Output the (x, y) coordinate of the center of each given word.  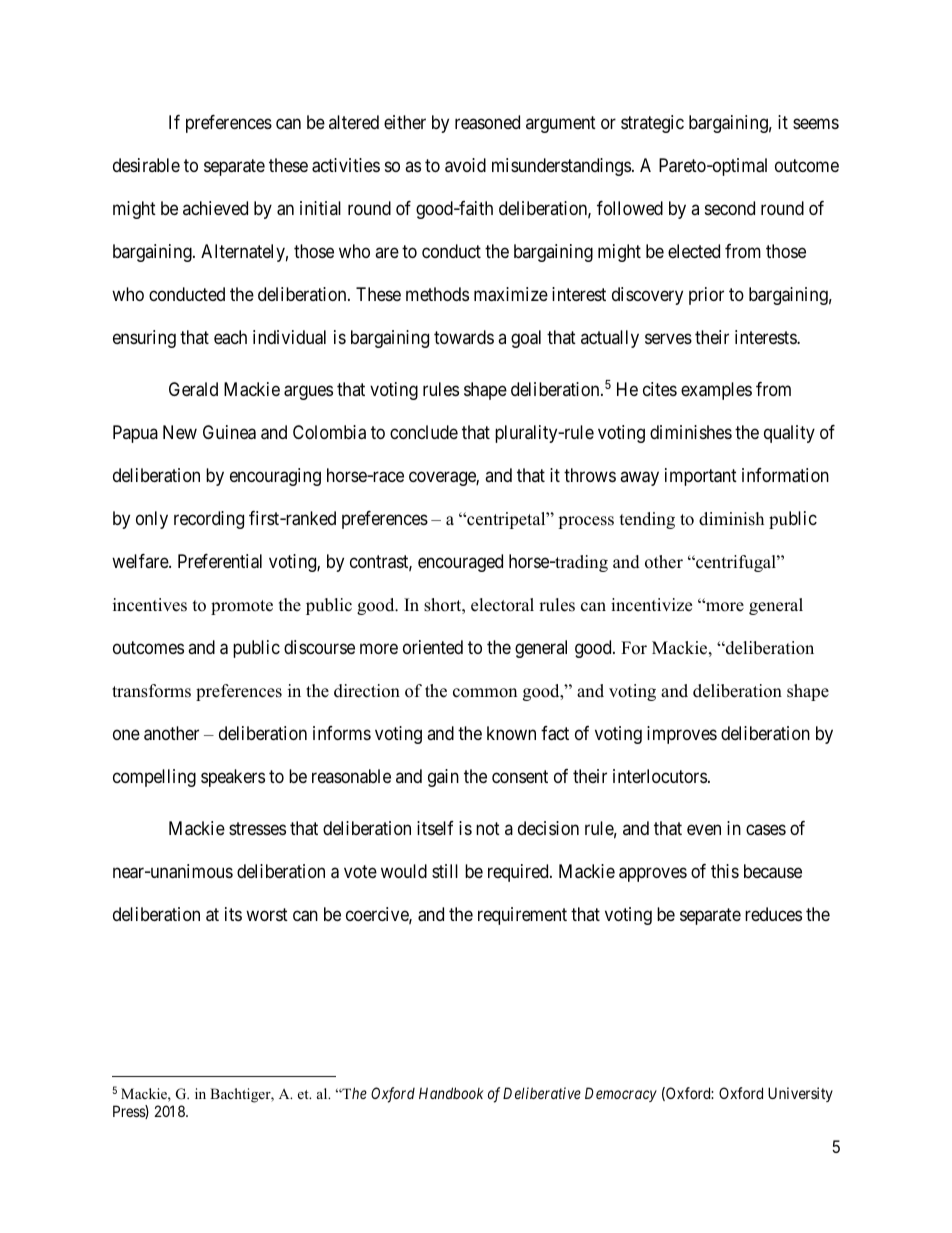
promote (242, 607)
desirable (146, 165)
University (800, 1094)
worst (267, 914)
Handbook (451, 1093)
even (704, 830)
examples (716, 391)
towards (464, 337)
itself (435, 828)
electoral (502, 605)
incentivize (651, 605)
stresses (257, 828)
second (730, 208)
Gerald (193, 389)
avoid (465, 165)
